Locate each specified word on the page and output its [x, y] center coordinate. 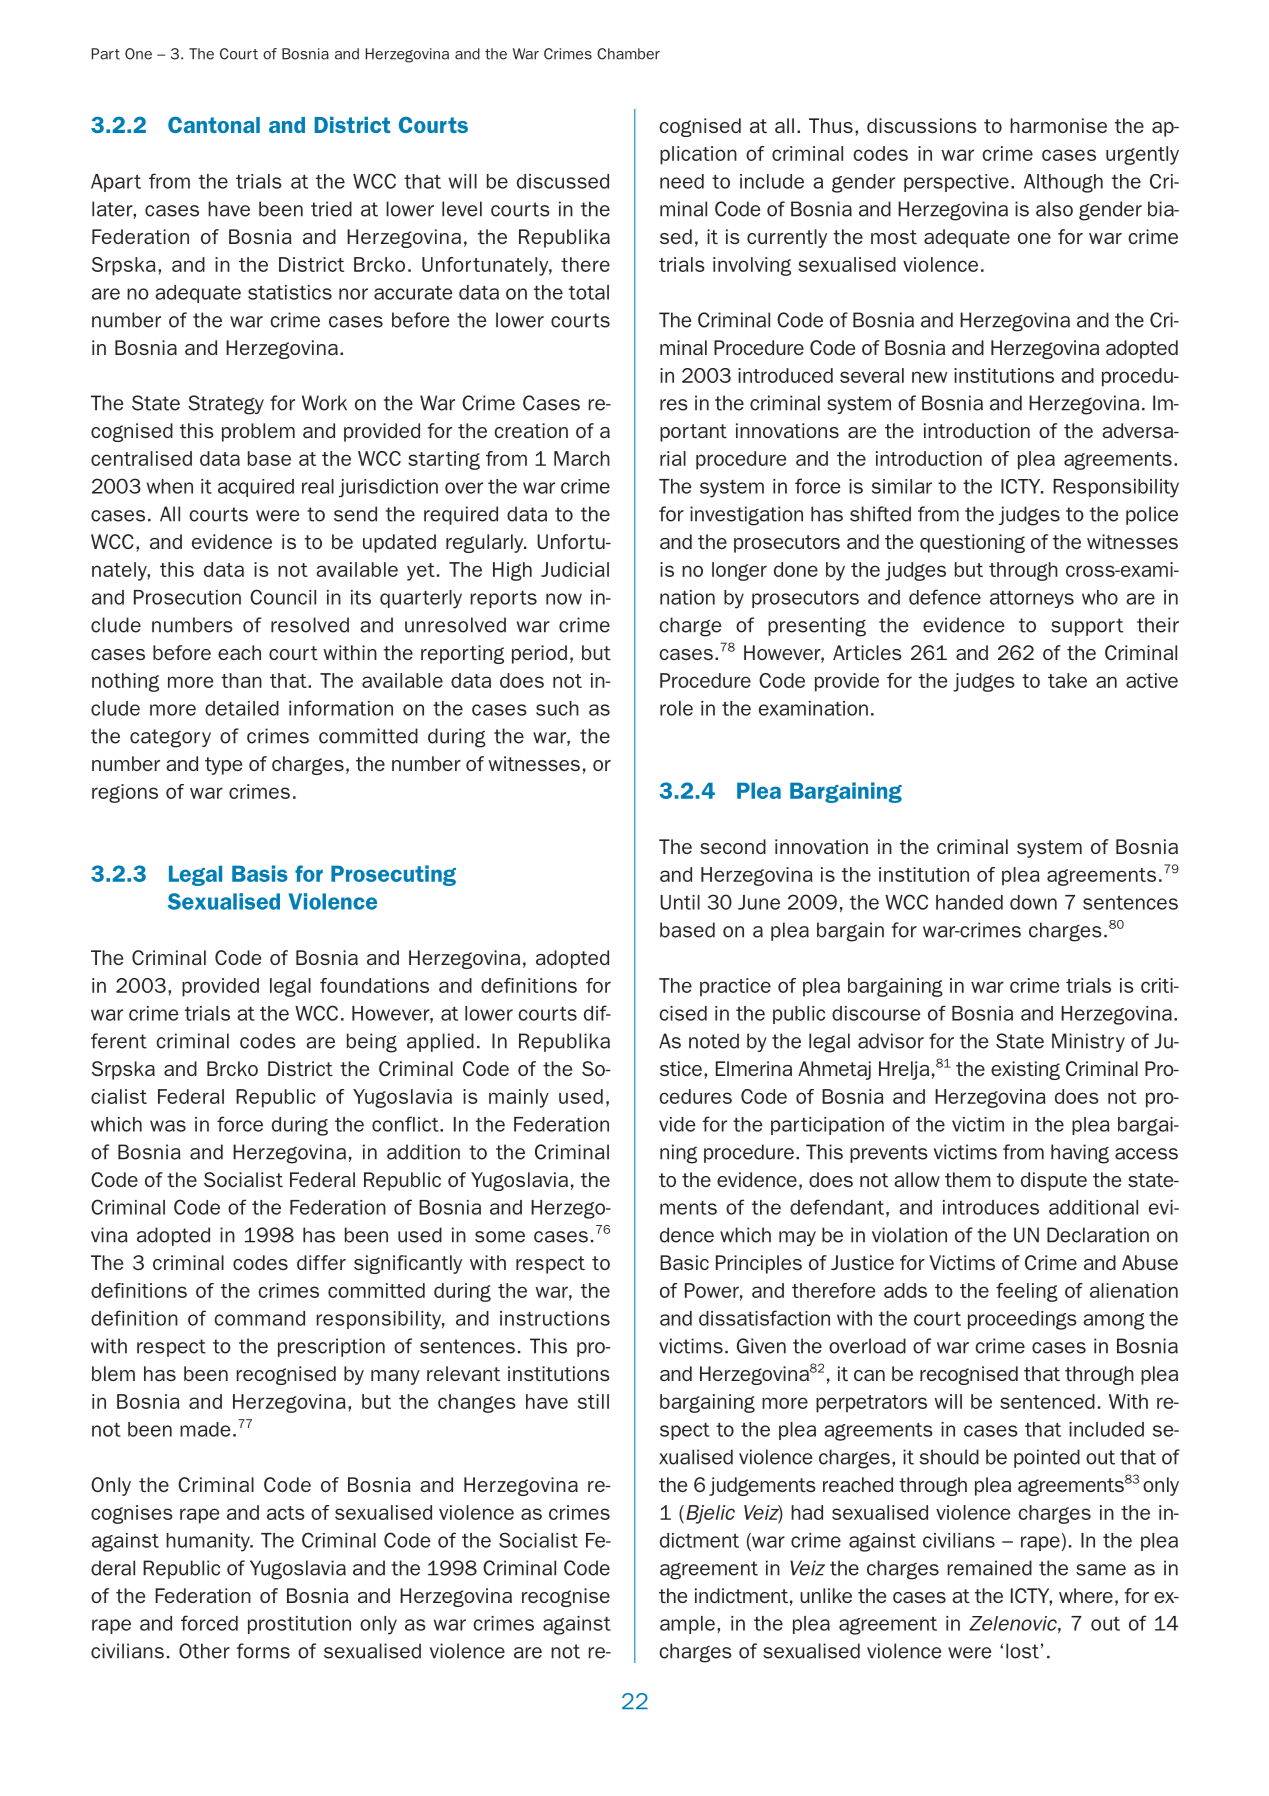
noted [714, 1041]
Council [283, 597]
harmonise [1058, 125]
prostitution [299, 1625]
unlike [826, 1595]
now [564, 599]
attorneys [1032, 599]
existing [1025, 1070]
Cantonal [214, 125]
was [168, 1126]
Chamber [628, 54]
